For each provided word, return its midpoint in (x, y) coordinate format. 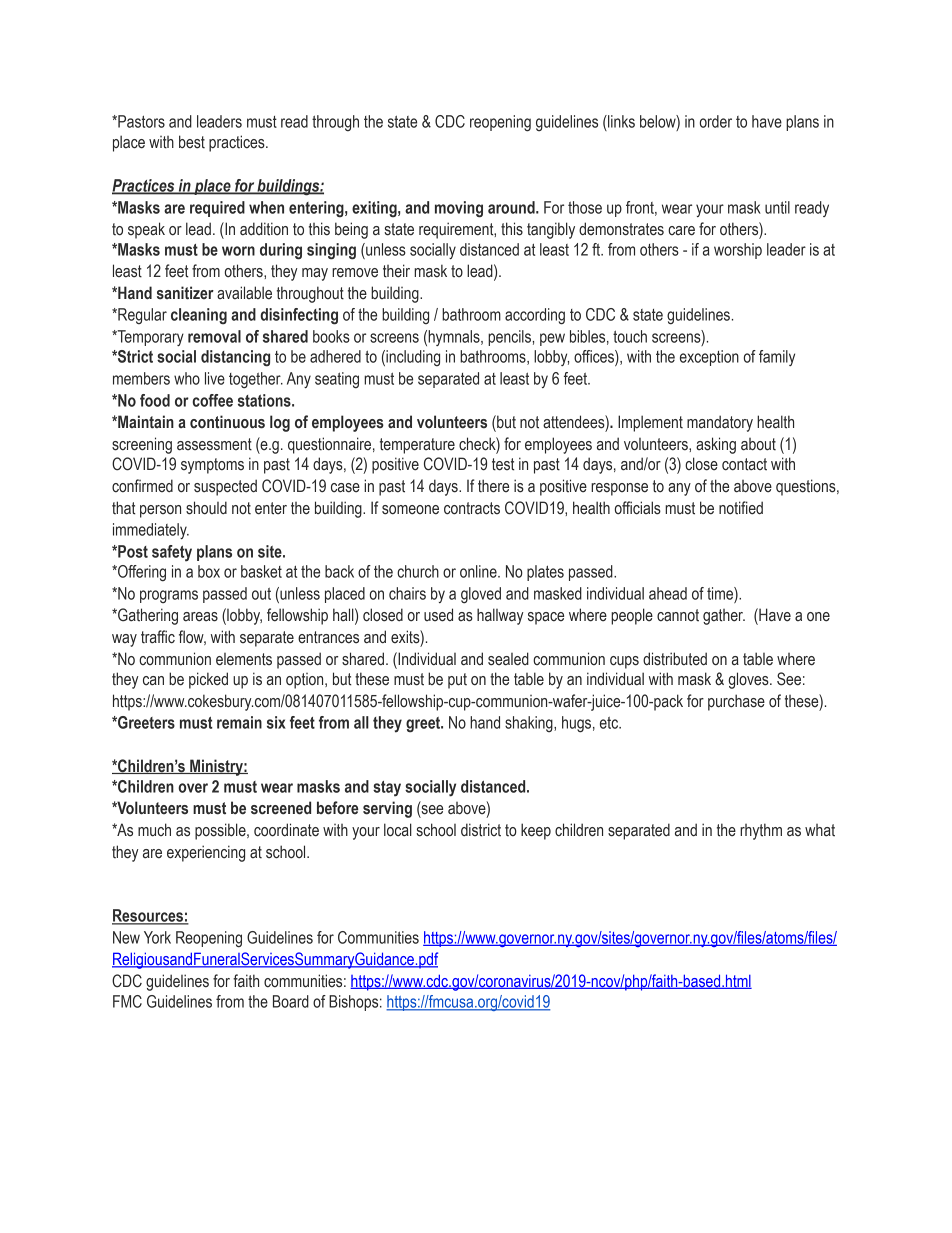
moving (459, 209)
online (479, 571)
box (209, 571)
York (157, 937)
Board (291, 1001)
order (716, 121)
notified (741, 508)
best (192, 142)
